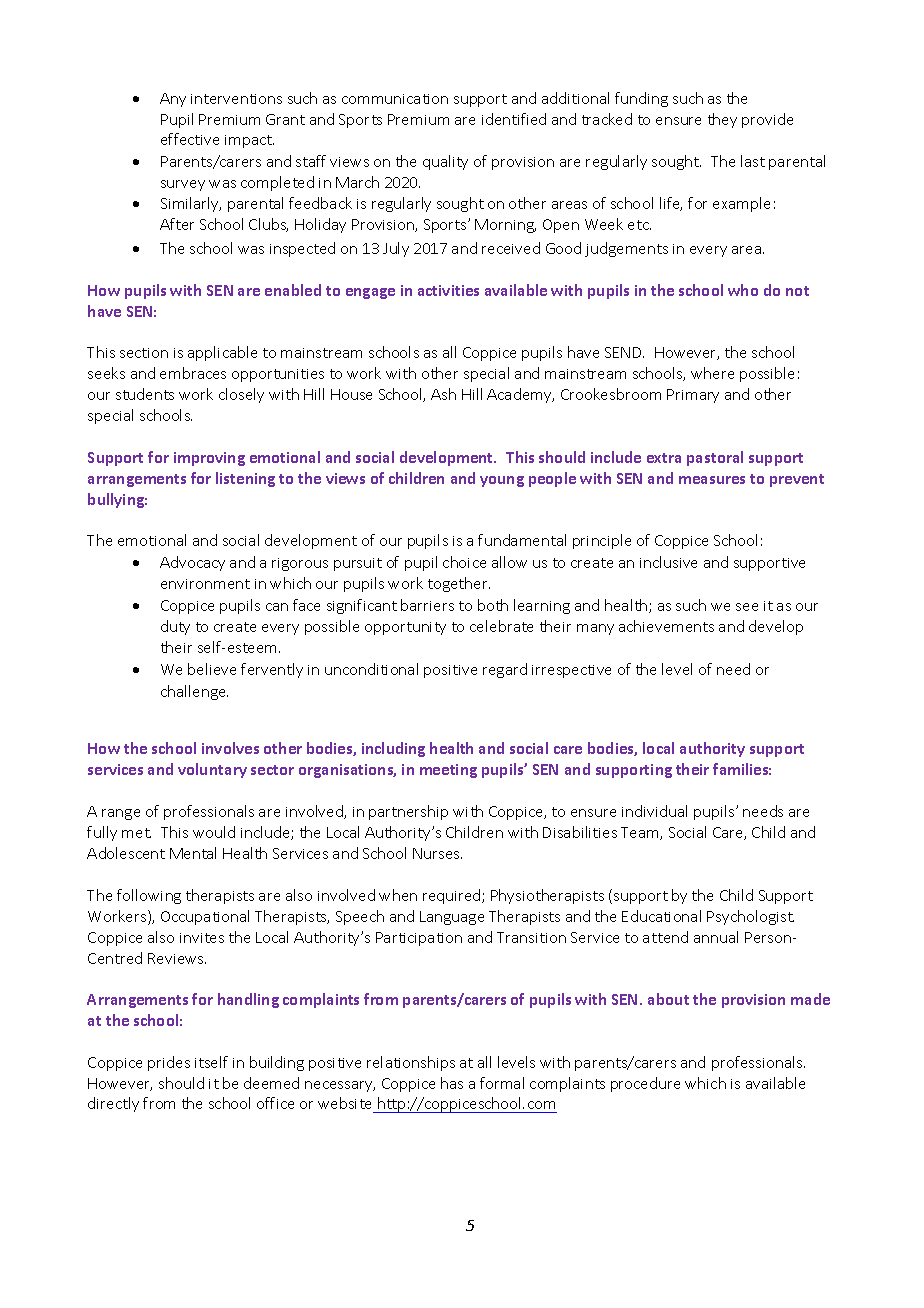 The width and height of the screenshot is (924, 1308). I want to click on quality, so click(445, 162).
